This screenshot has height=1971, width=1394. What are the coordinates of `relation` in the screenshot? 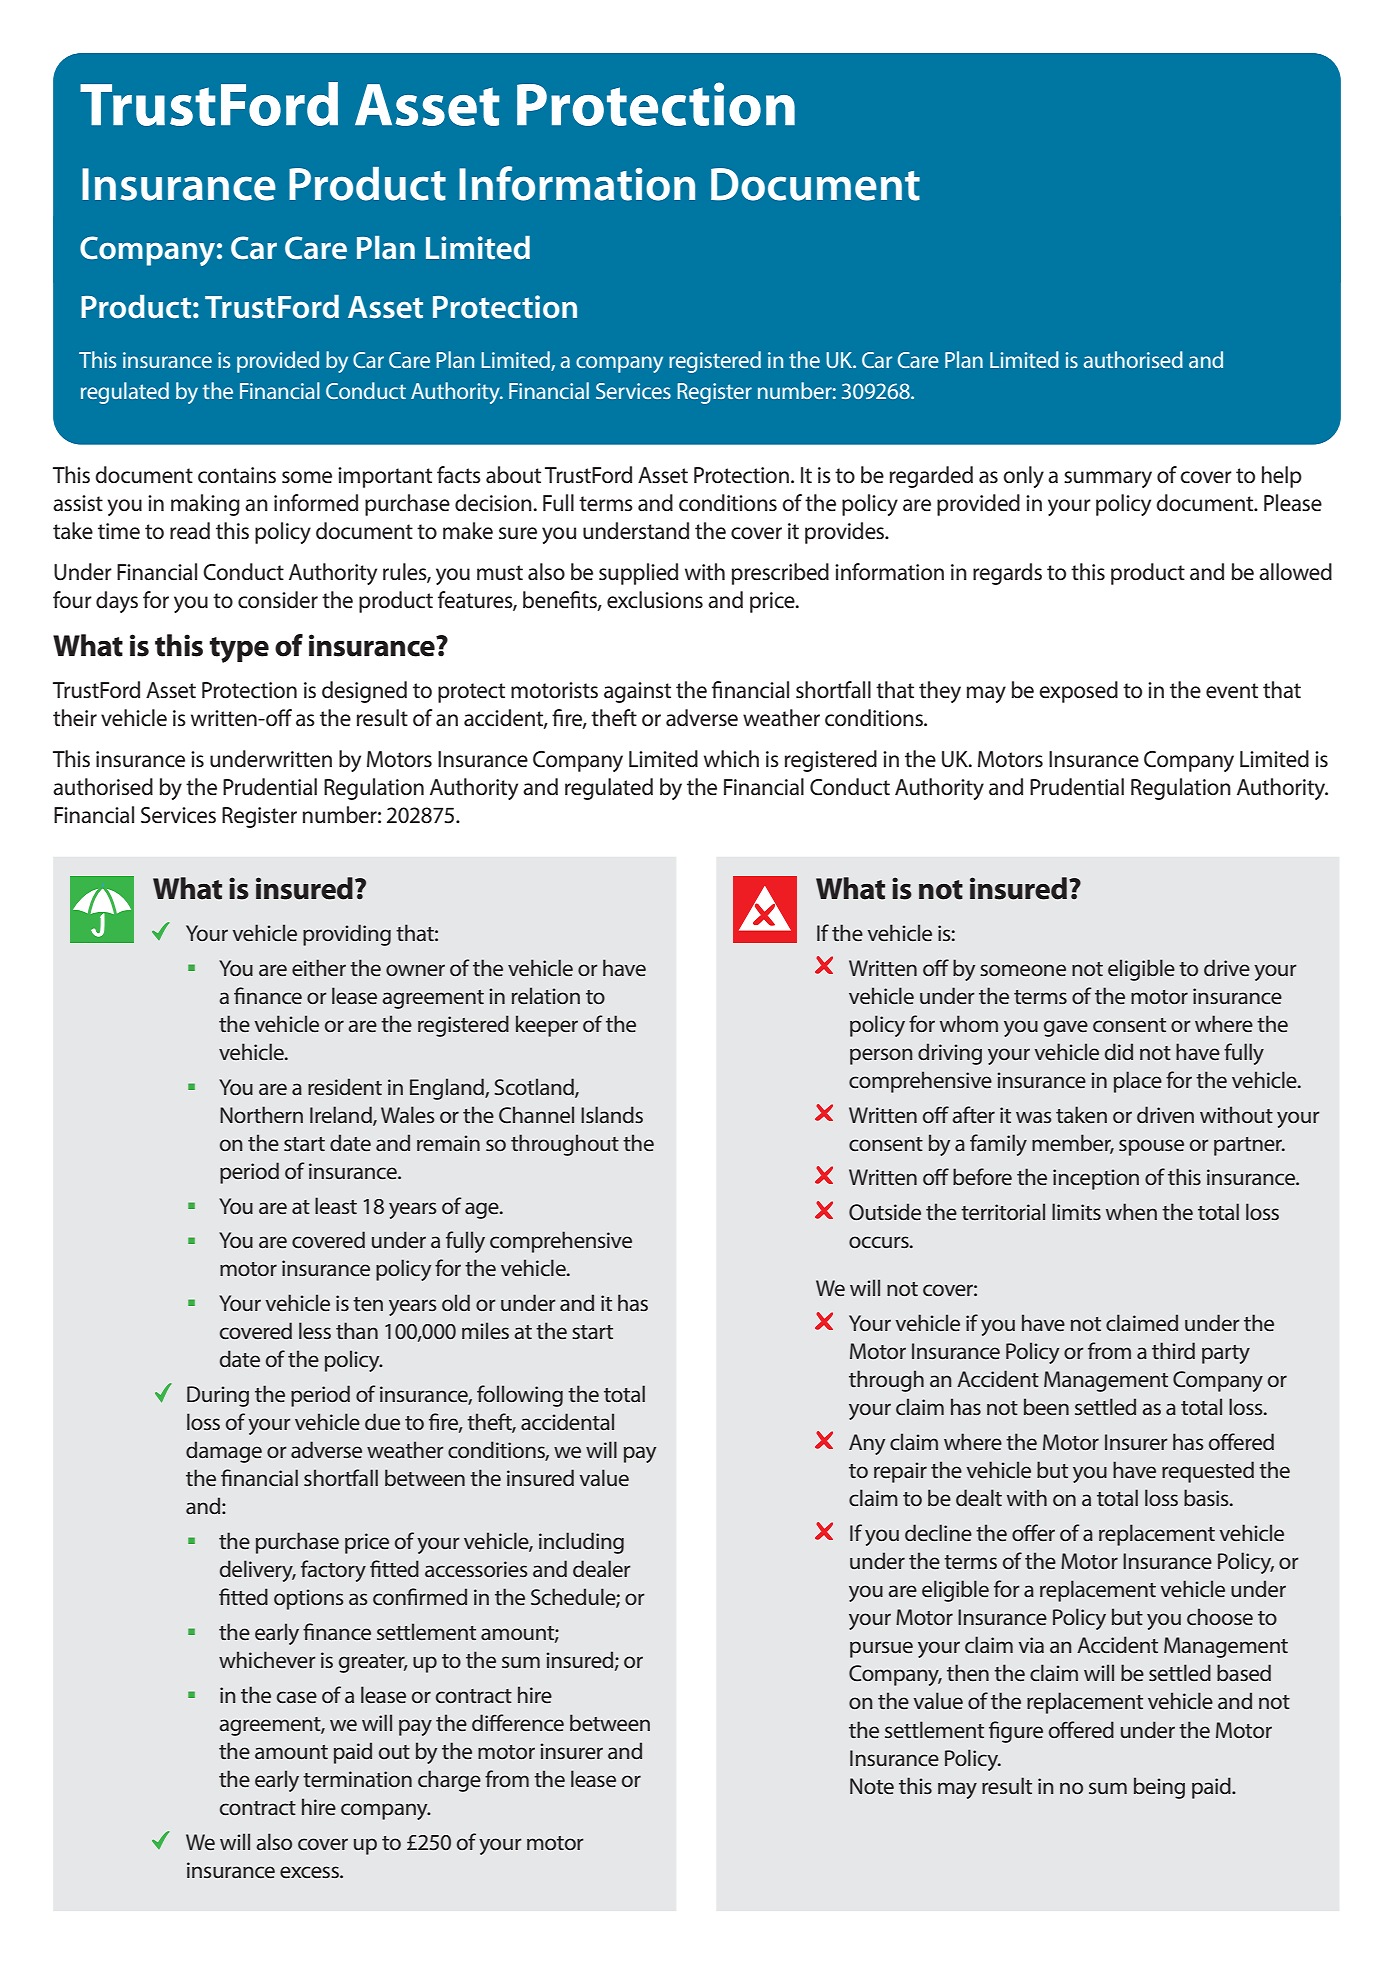 It's located at (546, 996).
